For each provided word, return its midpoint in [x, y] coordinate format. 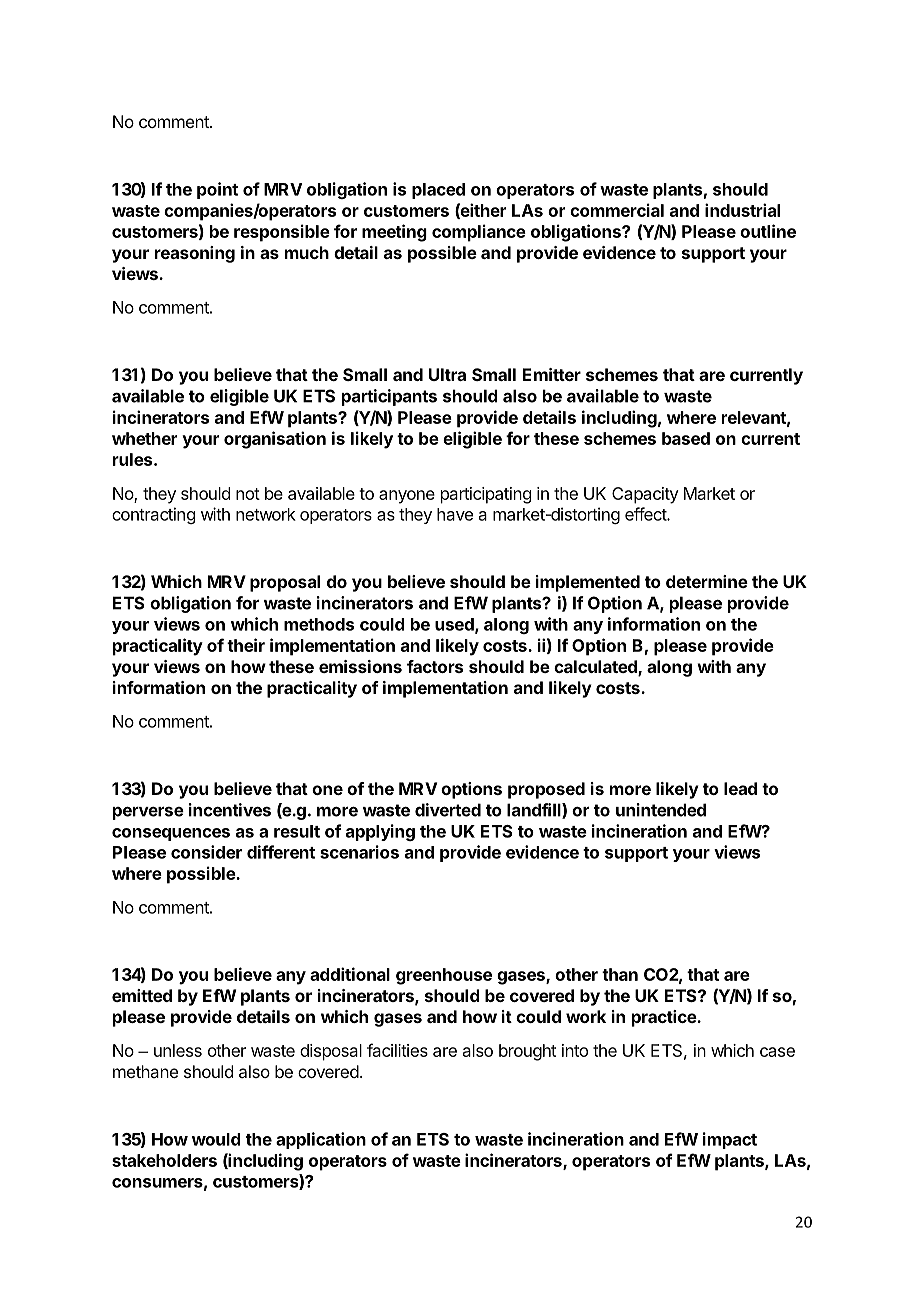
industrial [742, 210]
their [246, 645]
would [216, 1139]
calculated [596, 668]
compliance [479, 233]
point [217, 190]
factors [435, 666]
